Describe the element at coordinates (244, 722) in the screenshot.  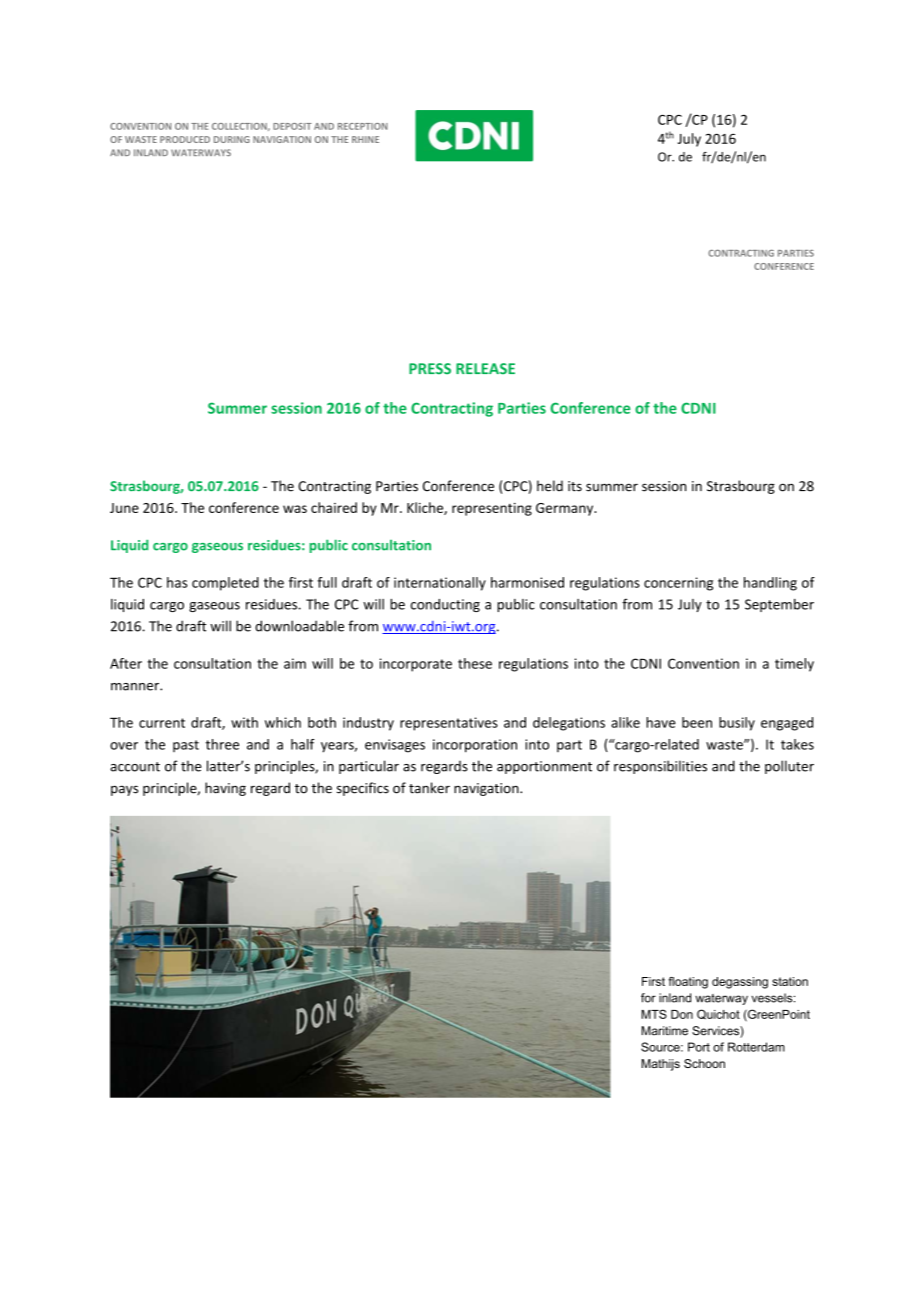
I see `with` at that location.
